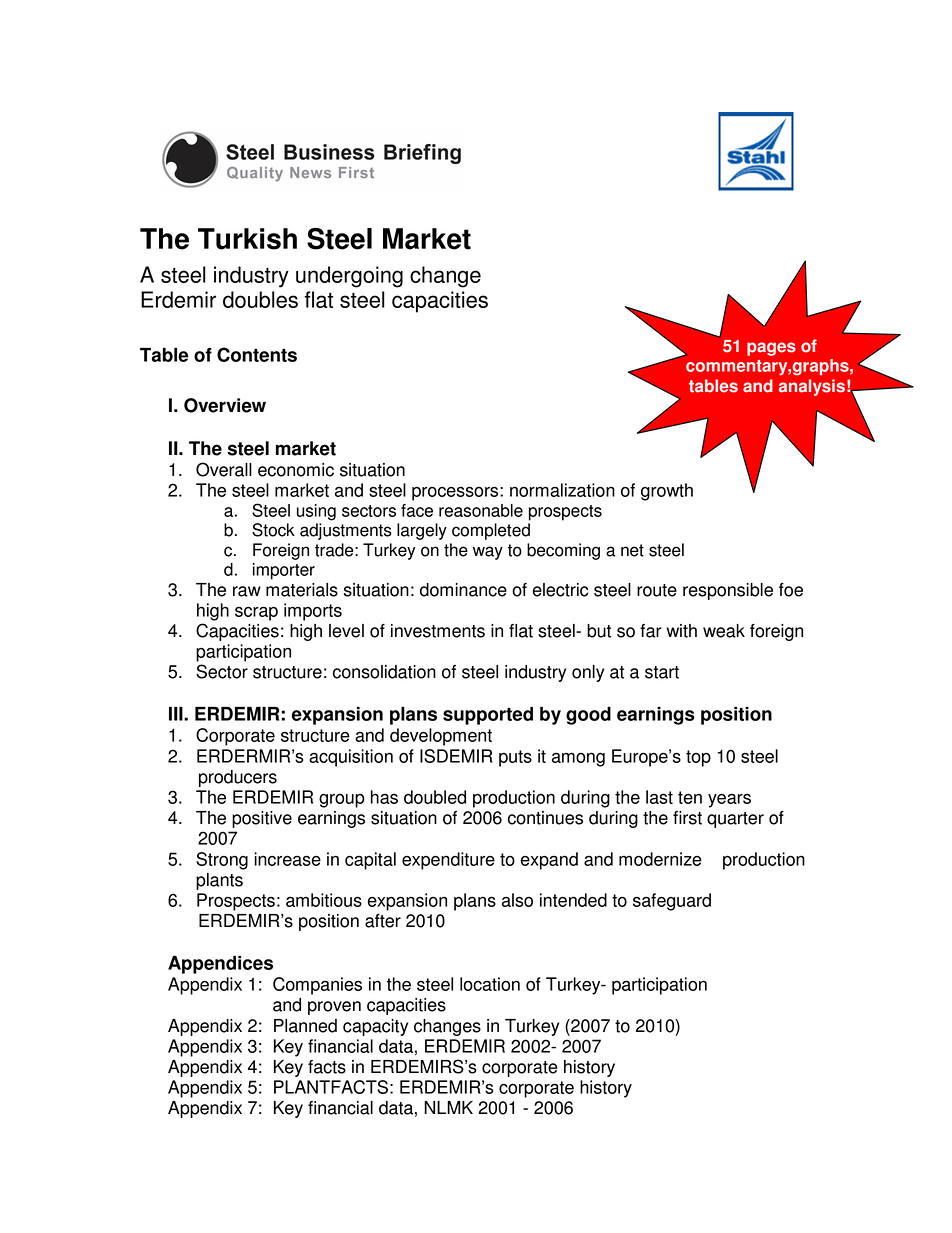 This page has width=952, height=1233. I want to click on continues, so click(545, 818).
